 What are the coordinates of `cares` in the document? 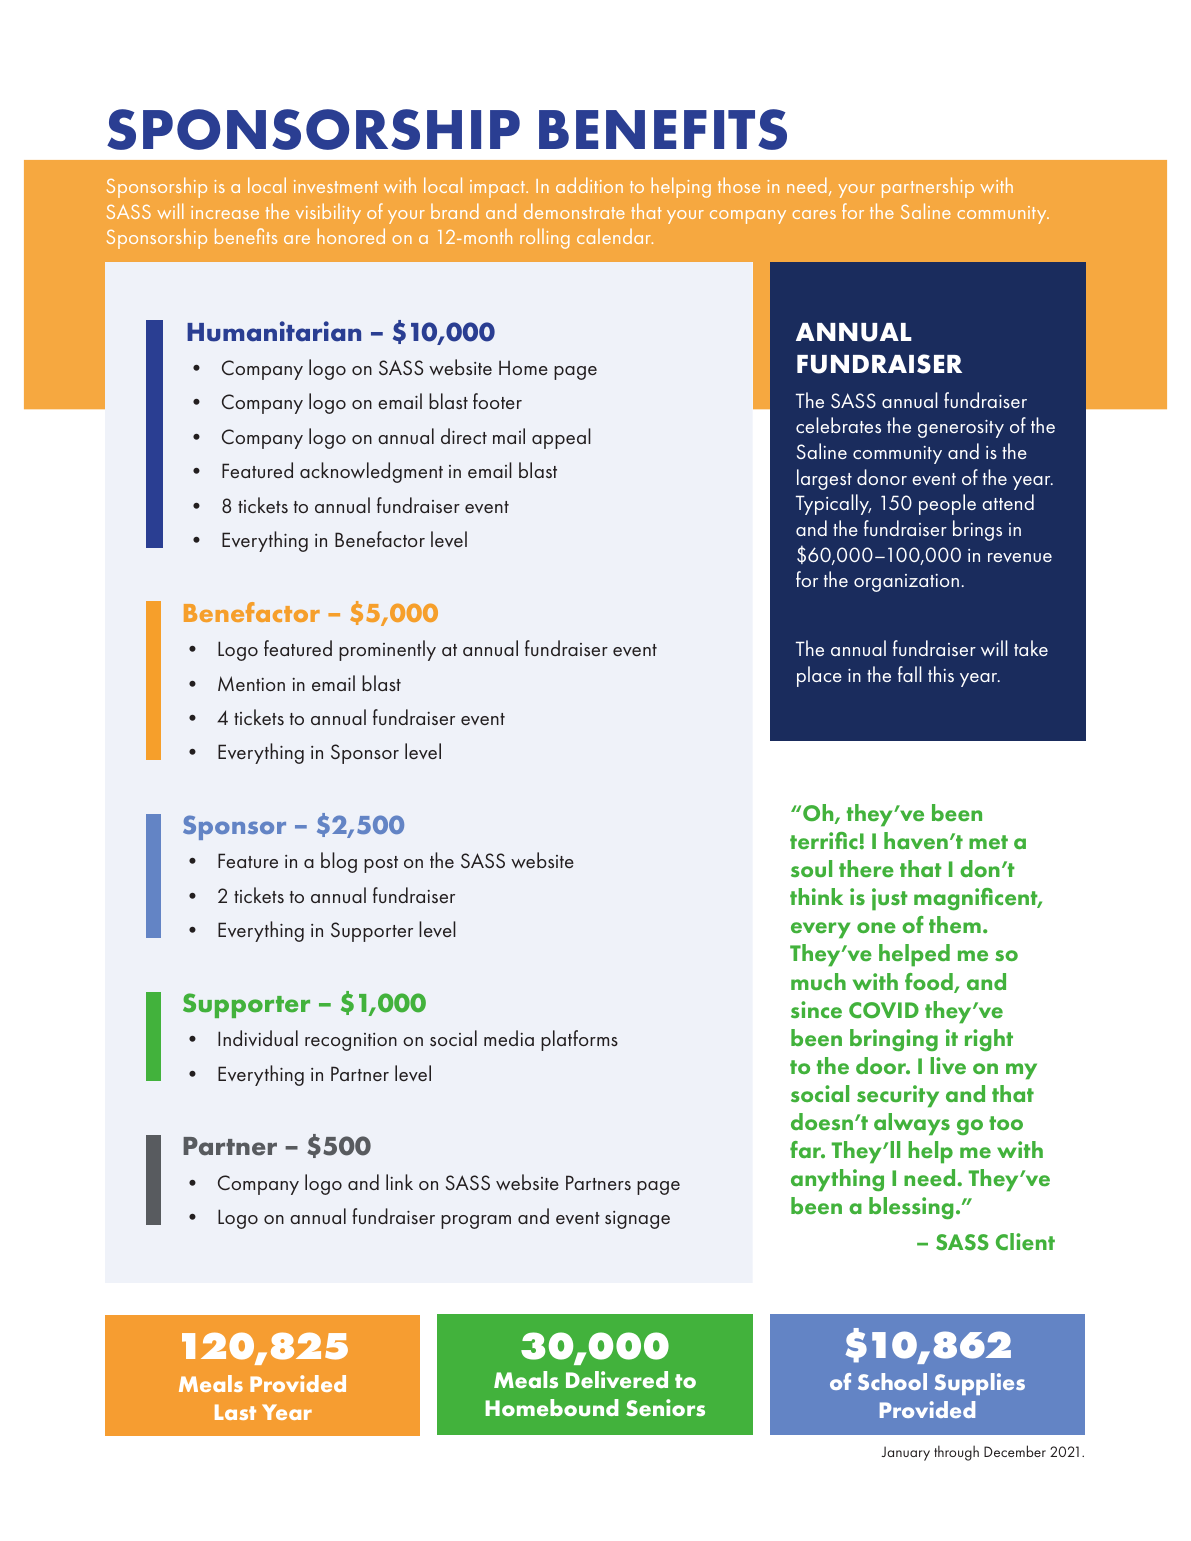 It's located at (814, 214).
